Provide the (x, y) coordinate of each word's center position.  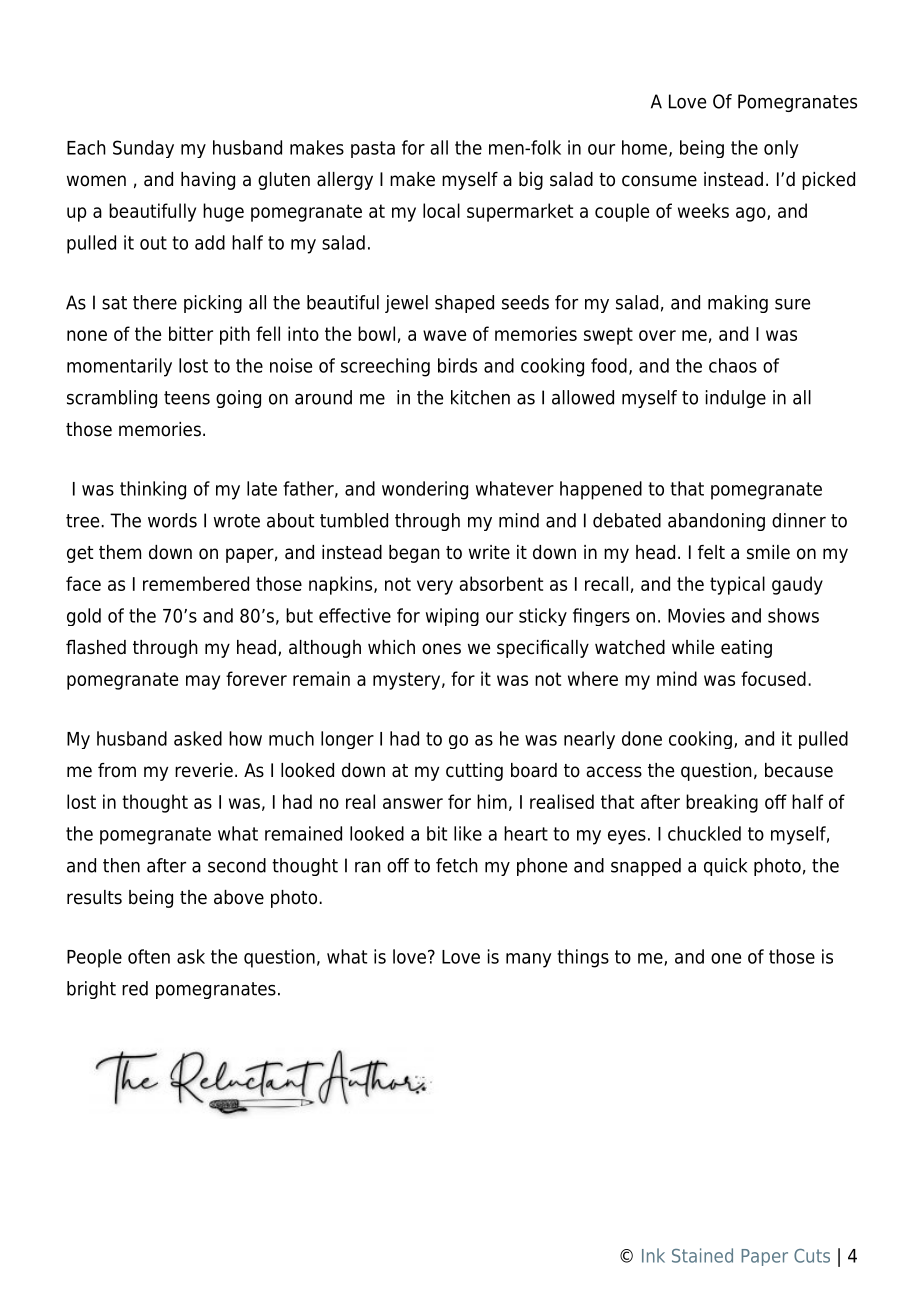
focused (773, 678)
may (203, 682)
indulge (736, 399)
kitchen (480, 397)
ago (752, 214)
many (529, 960)
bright (91, 990)
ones (441, 649)
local (441, 210)
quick (725, 867)
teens (187, 398)
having (208, 181)
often (149, 956)
